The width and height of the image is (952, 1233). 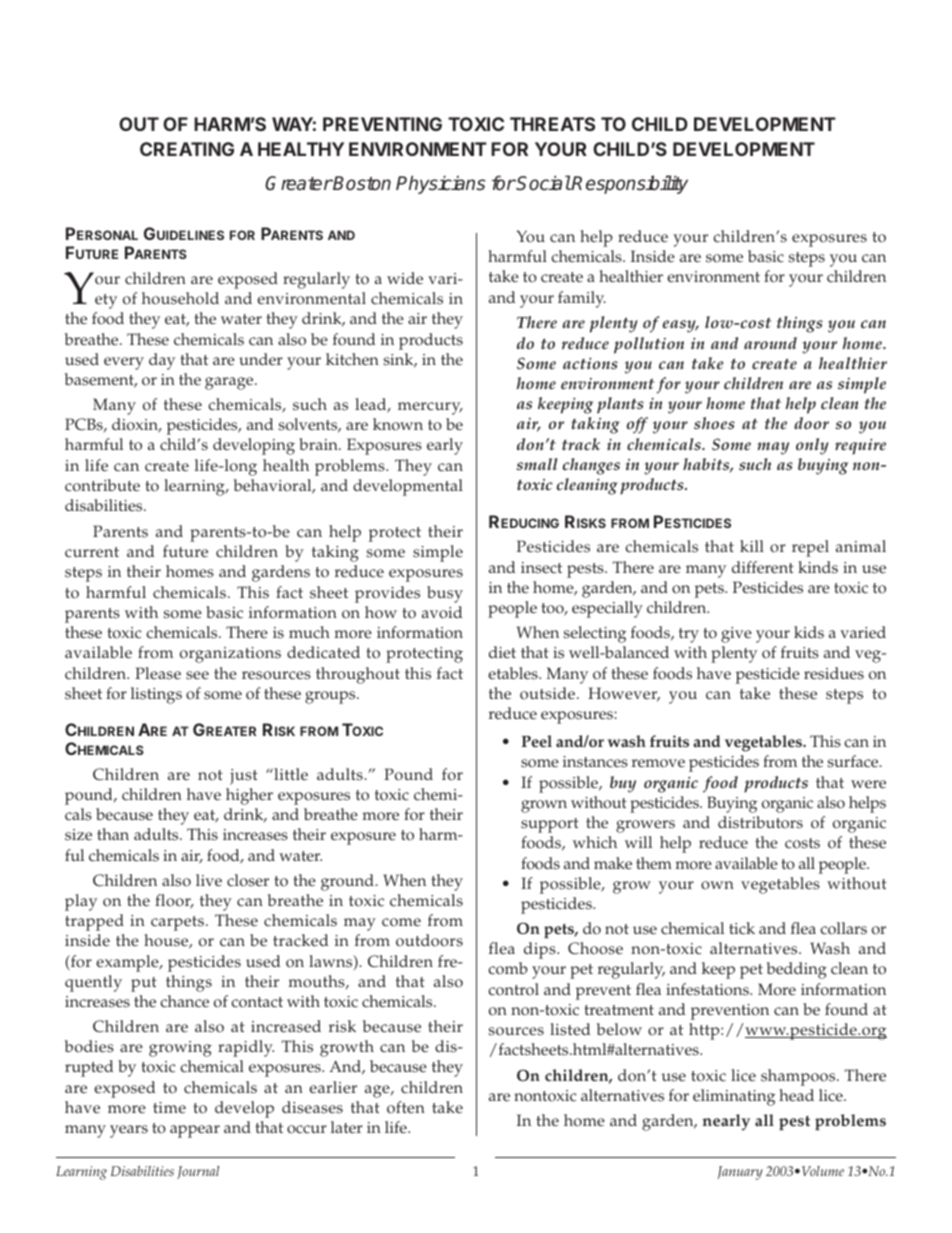 What do you see at coordinates (440, 185) in the image?
I see `Physicians` at bounding box center [440, 185].
